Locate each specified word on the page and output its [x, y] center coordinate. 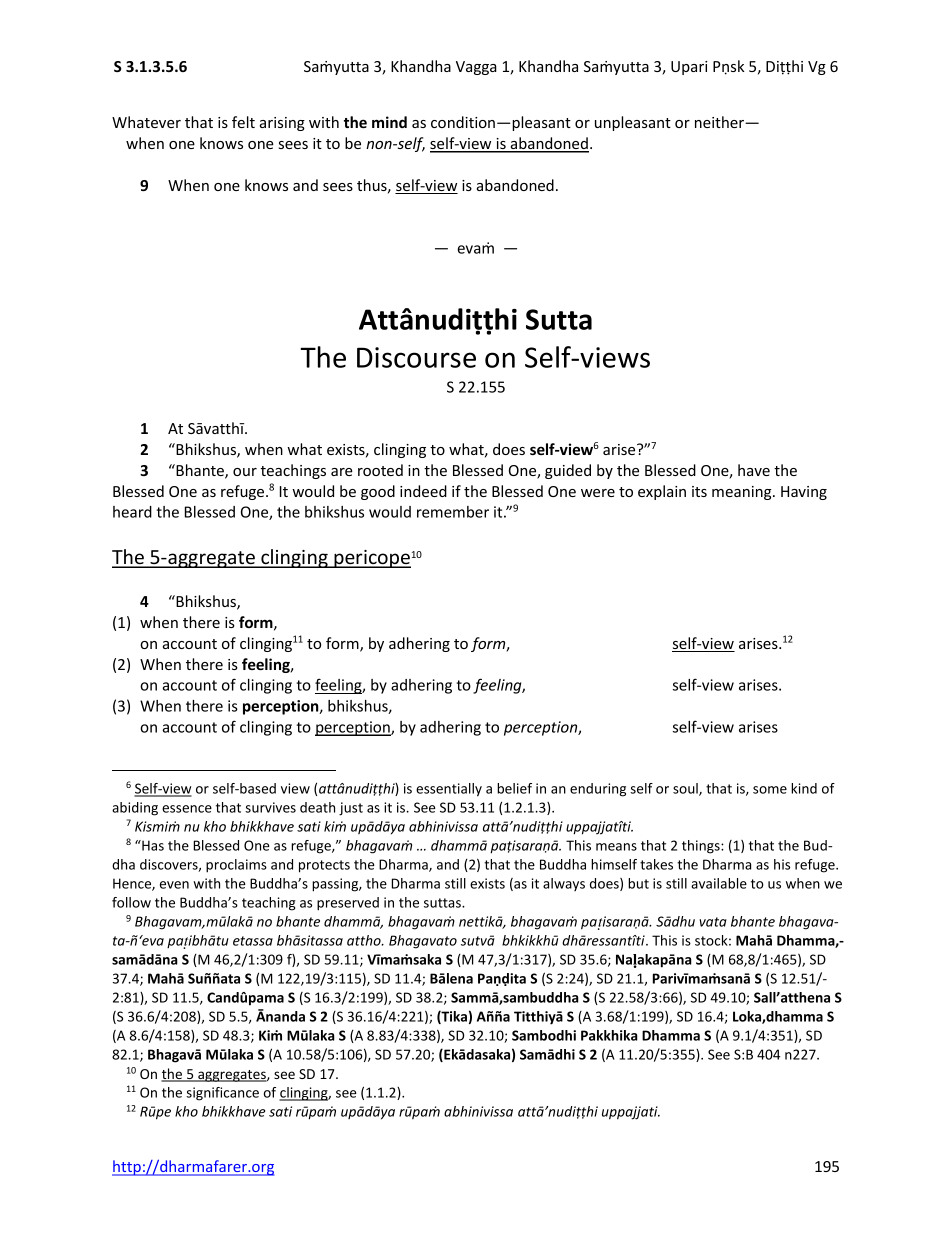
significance [222, 1094]
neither [720, 122]
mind [389, 122]
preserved [348, 904]
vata [713, 922]
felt [243, 122]
